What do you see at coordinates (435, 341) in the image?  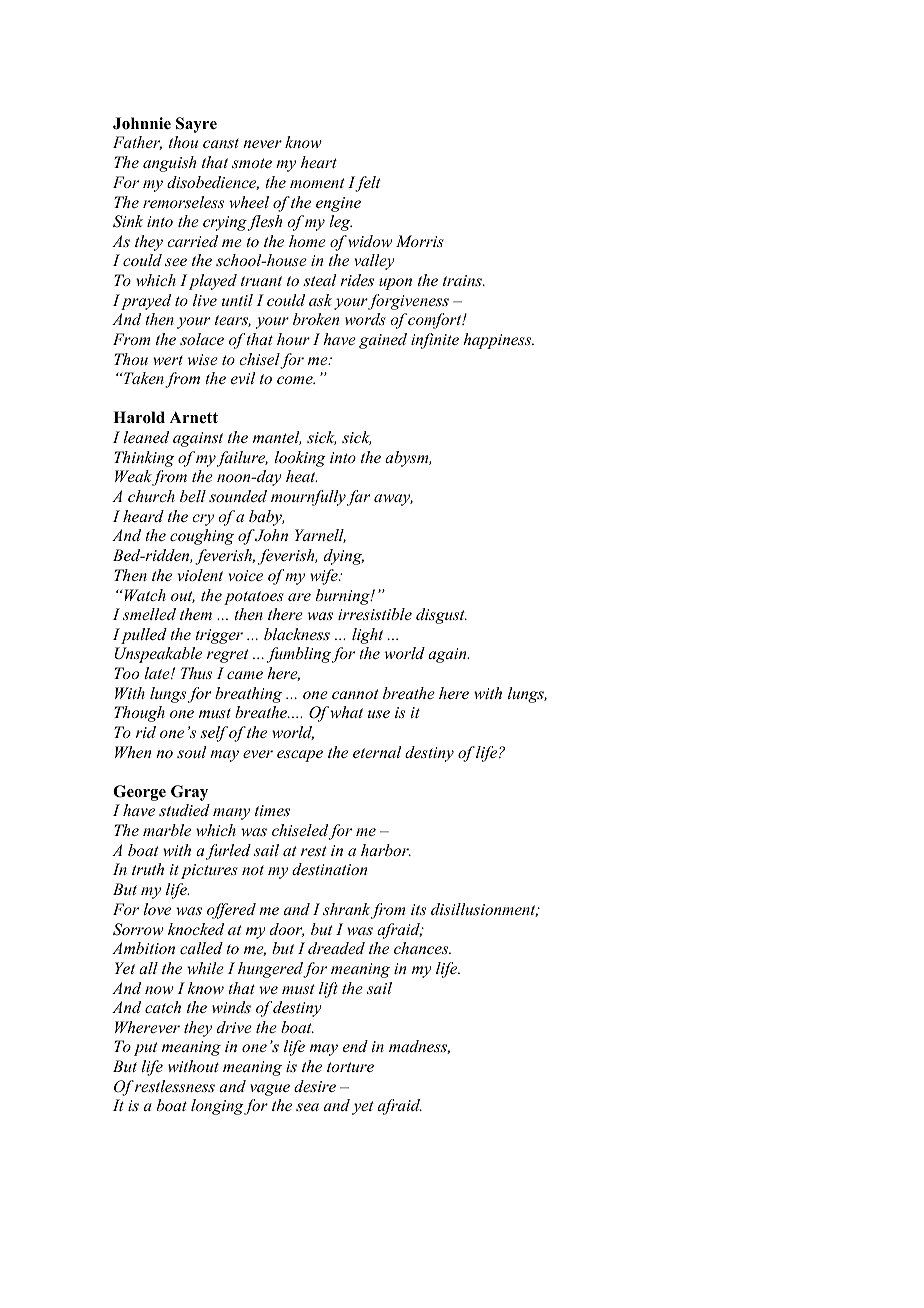 I see `infinite` at bounding box center [435, 341].
